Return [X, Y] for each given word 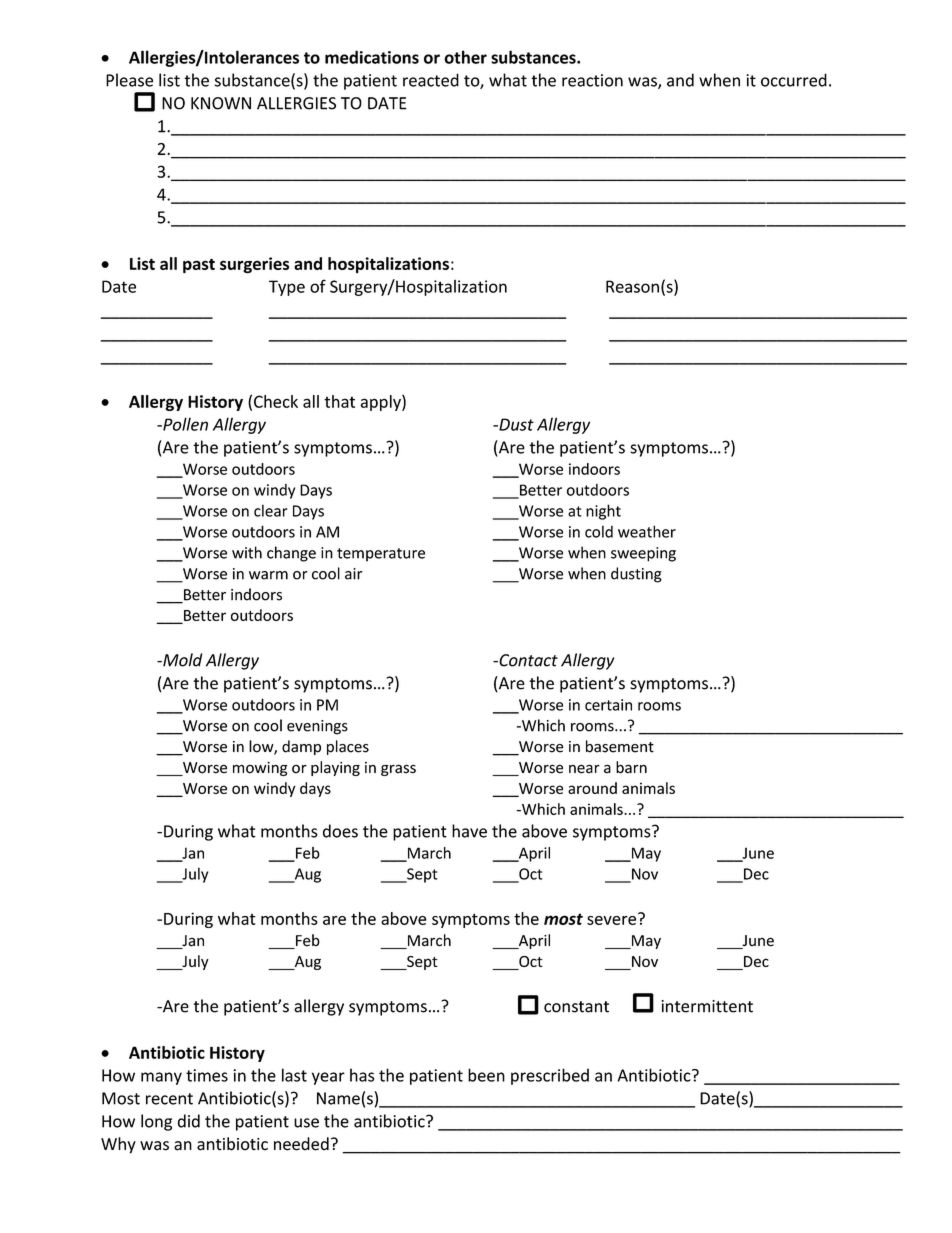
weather [647, 531]
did [189, 1121]
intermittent [707, 1006]
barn [631, 767]
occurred [794, 80]
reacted [431, 80]
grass [398, 770]
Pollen [184, 424]
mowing [260, 769]
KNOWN [221, 103]
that [339, 401]
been [486, 1075]
